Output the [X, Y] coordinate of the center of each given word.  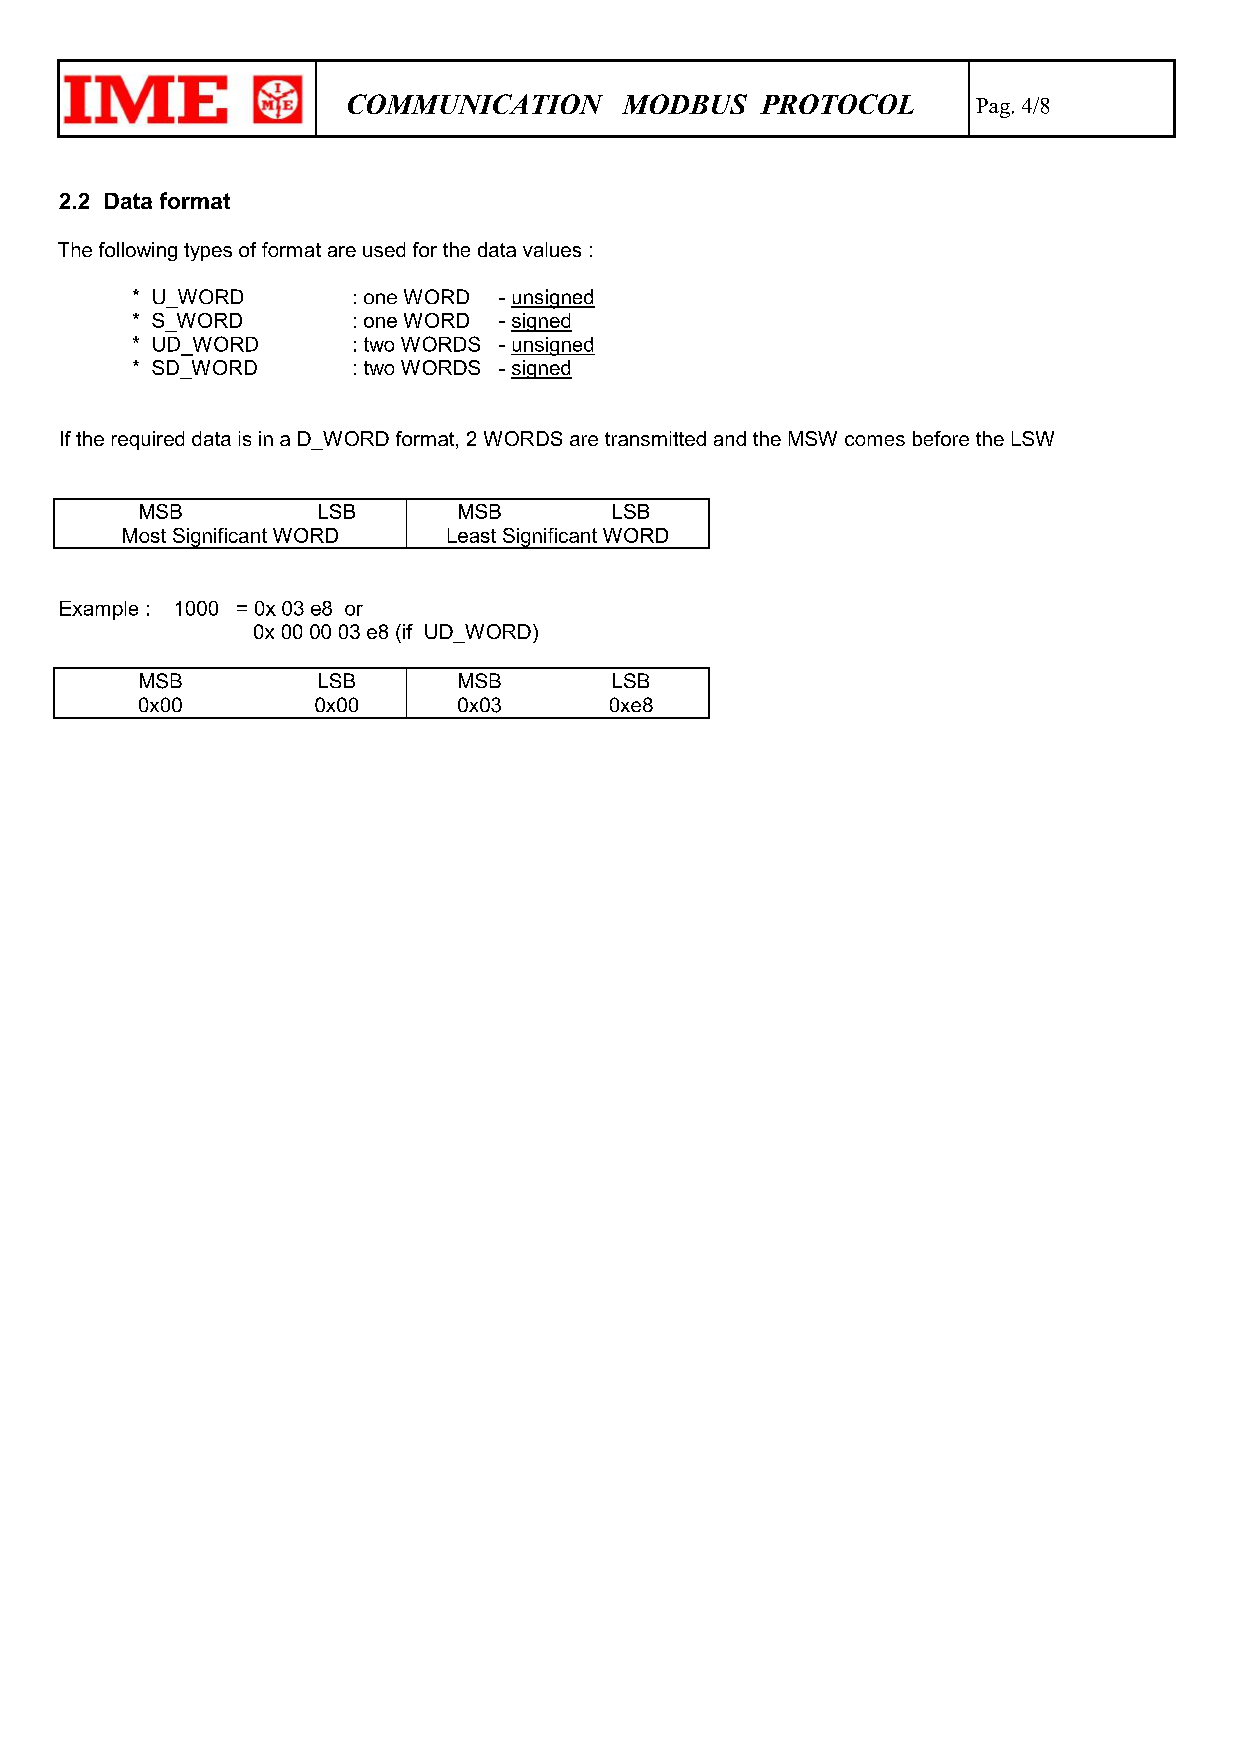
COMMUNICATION [475, 104]
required [148, 440]
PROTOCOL [837, 104]
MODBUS [684, 104]
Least [472, 535]
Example [99, 610]
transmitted [655, 438]
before [941, 438]
